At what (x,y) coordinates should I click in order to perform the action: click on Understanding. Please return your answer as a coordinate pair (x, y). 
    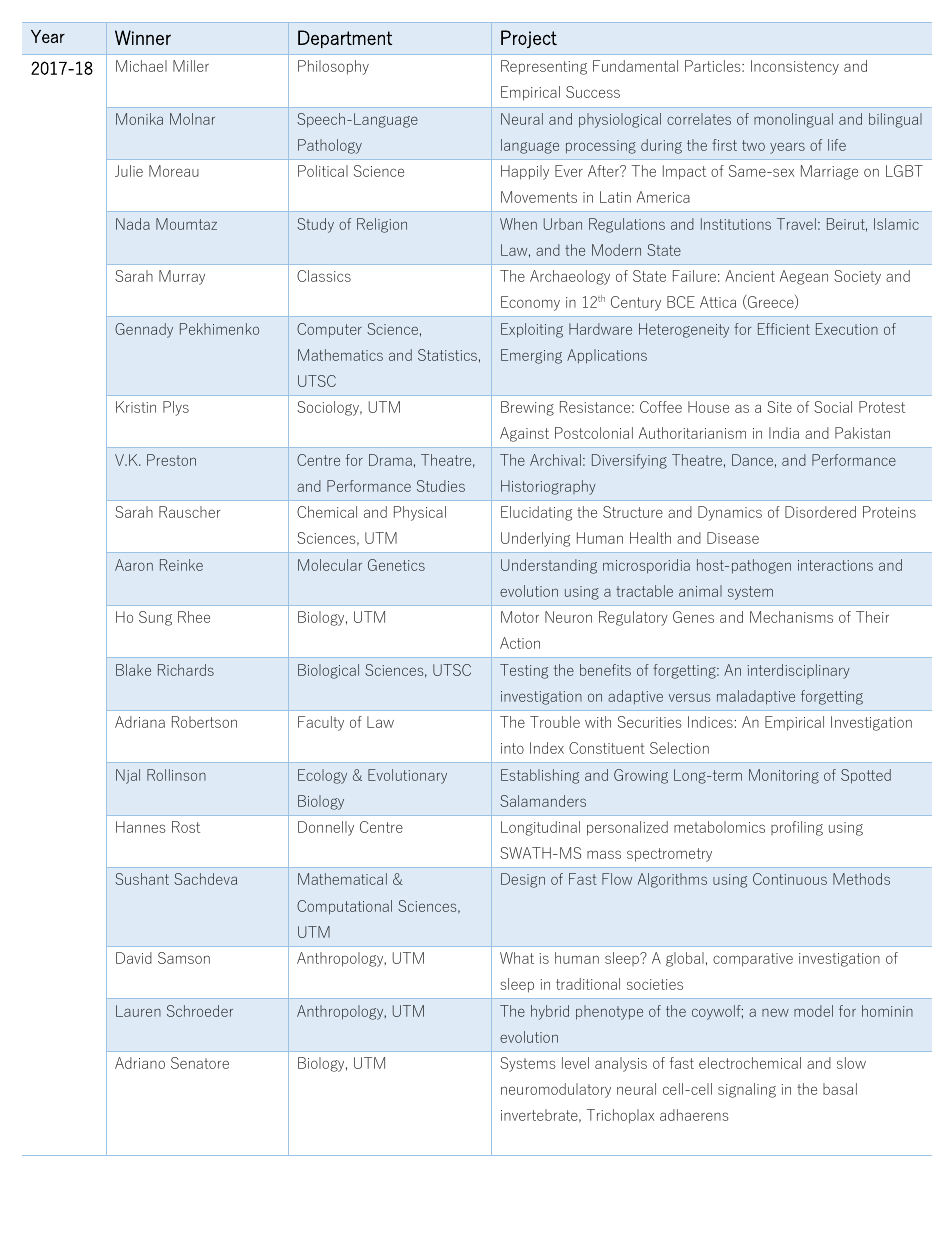
    Looking at the image, I should click on (549, 566).
